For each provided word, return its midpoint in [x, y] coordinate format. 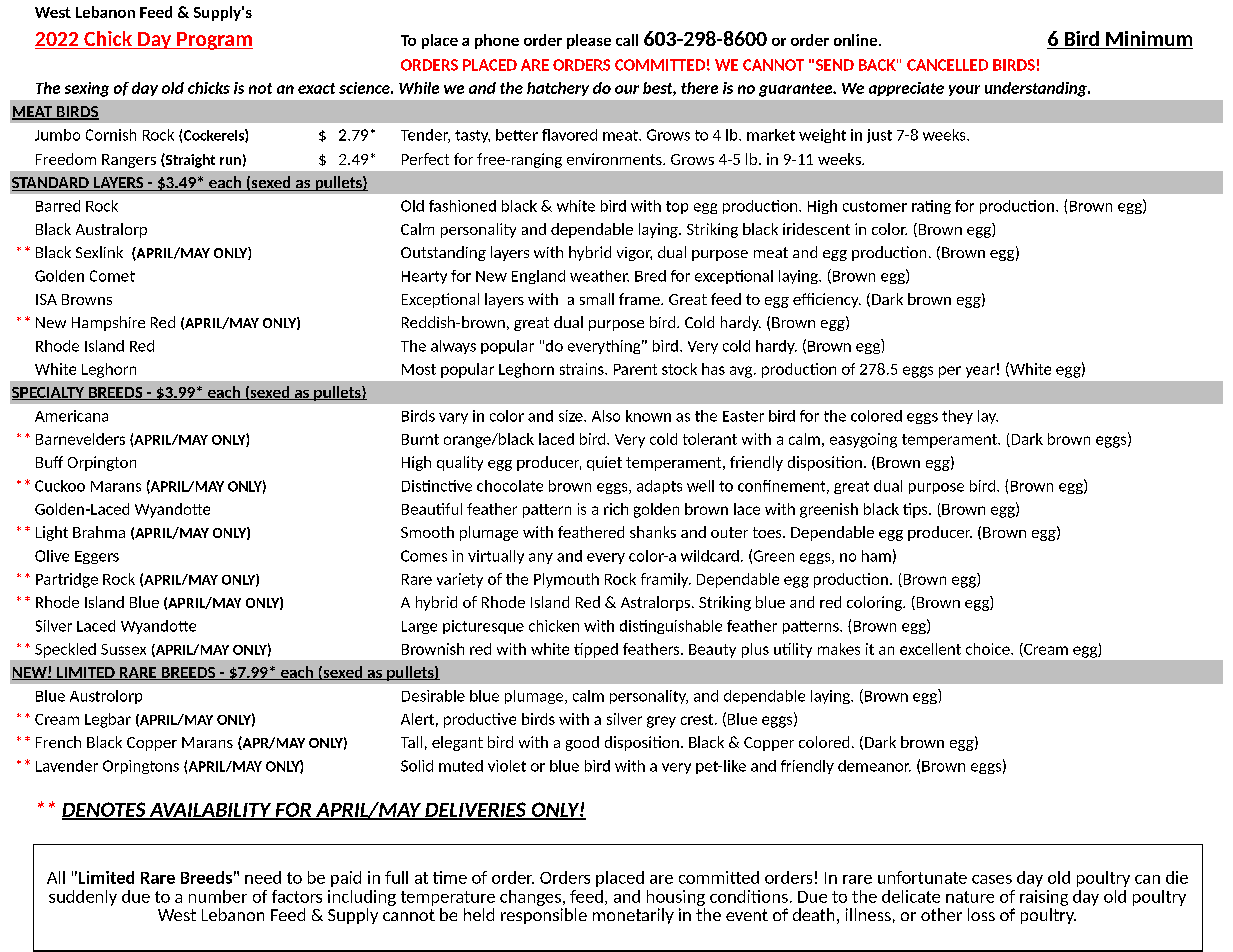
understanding [1037, 89]
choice [989, 649]
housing [676, 898]
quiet [604, 463]
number [218, 896]
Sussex [123, 649]
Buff [49, 462]
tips [916, 510]
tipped [596, 650]
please [589, 41]
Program [214, 41]
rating [931, 207]
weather [599, 276]
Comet [112, 276]
